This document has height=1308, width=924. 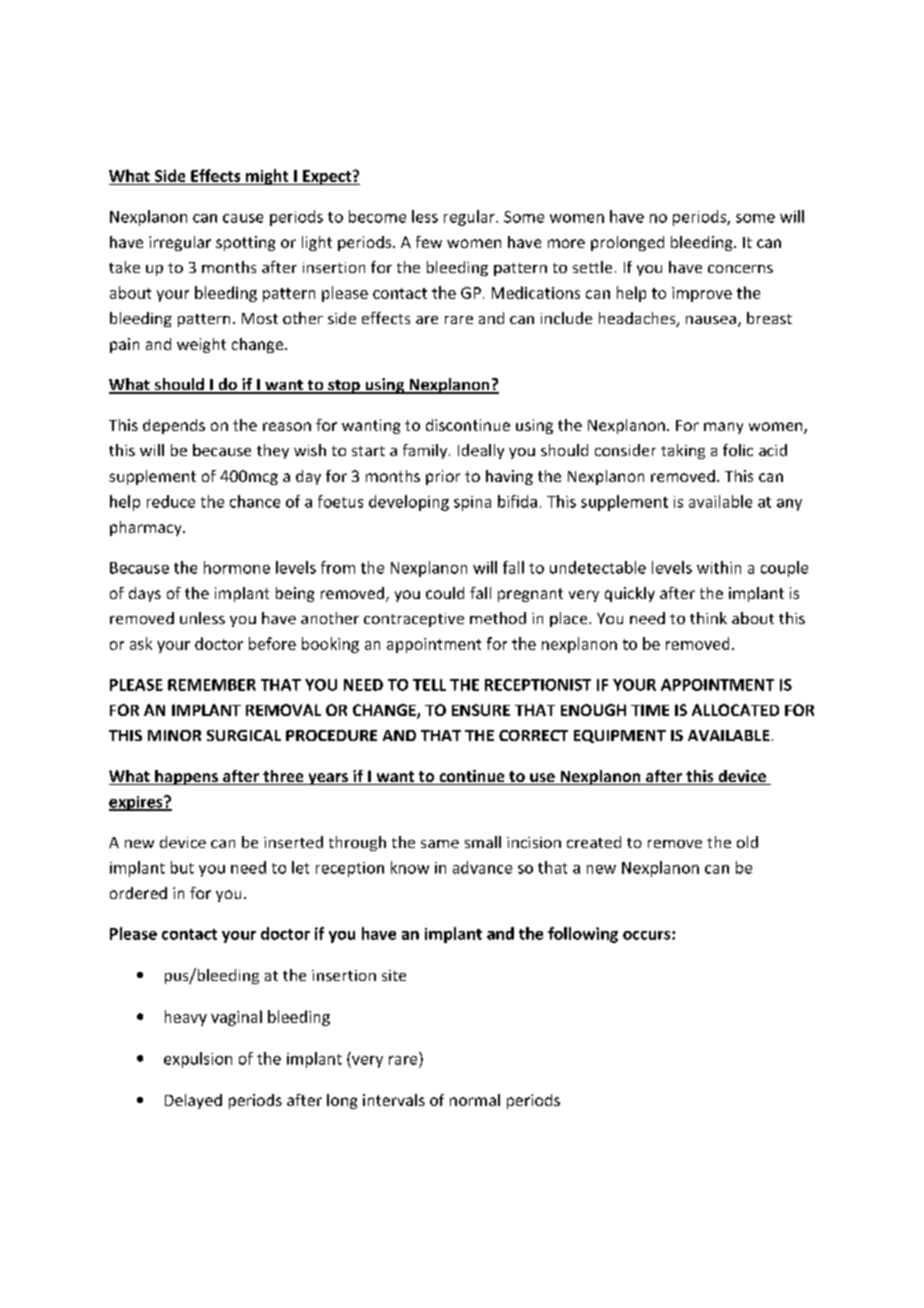 What do you see at coordinates (440, 844) in the document?
I see `same` at bounding box center [440, 844].
